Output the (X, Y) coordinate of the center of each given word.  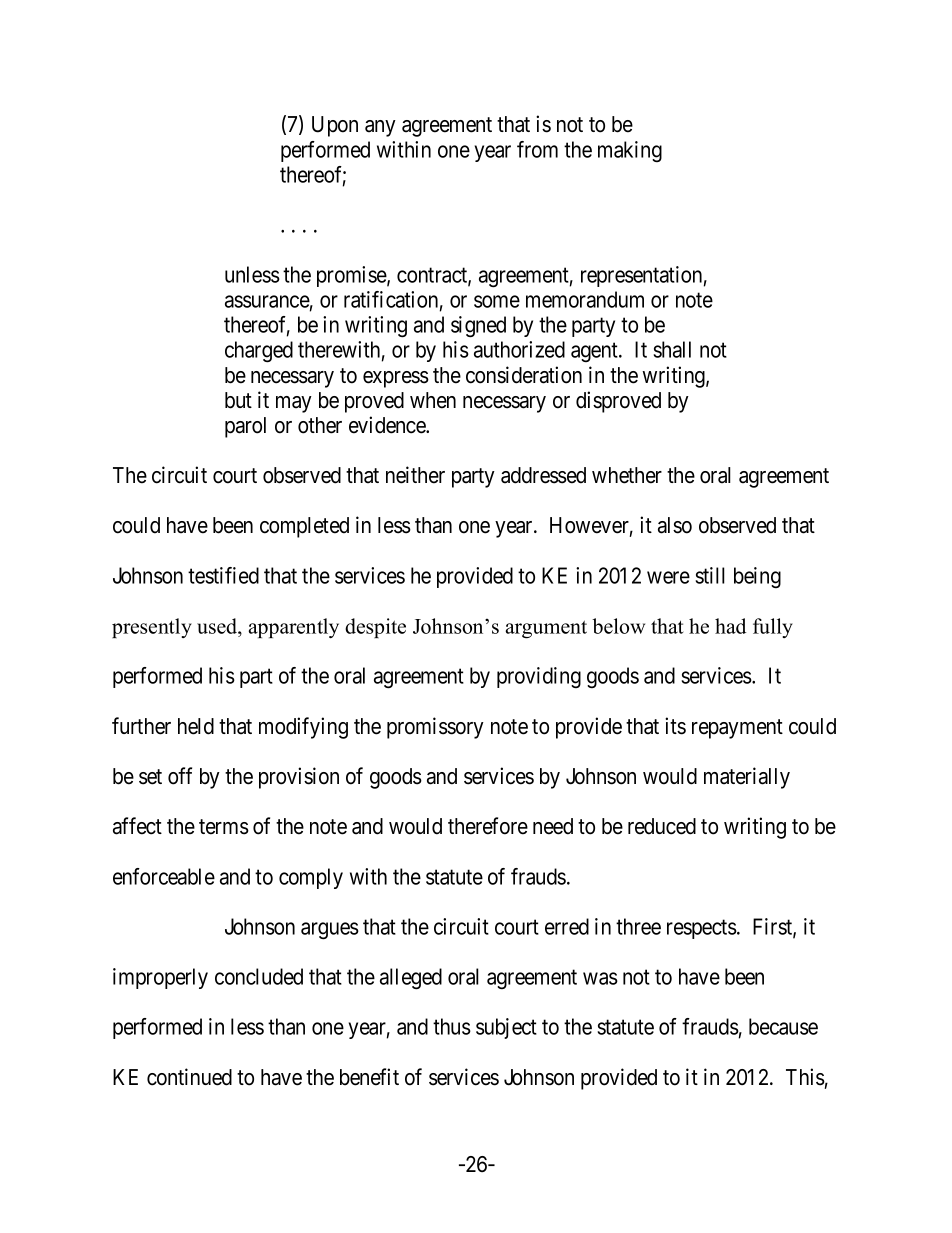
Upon (335, 126)
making (630, 151)
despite (375, 628)
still (710, 575)
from (537, 149)
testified (223, 575)
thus (452, 1026)
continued (189, 1077)
